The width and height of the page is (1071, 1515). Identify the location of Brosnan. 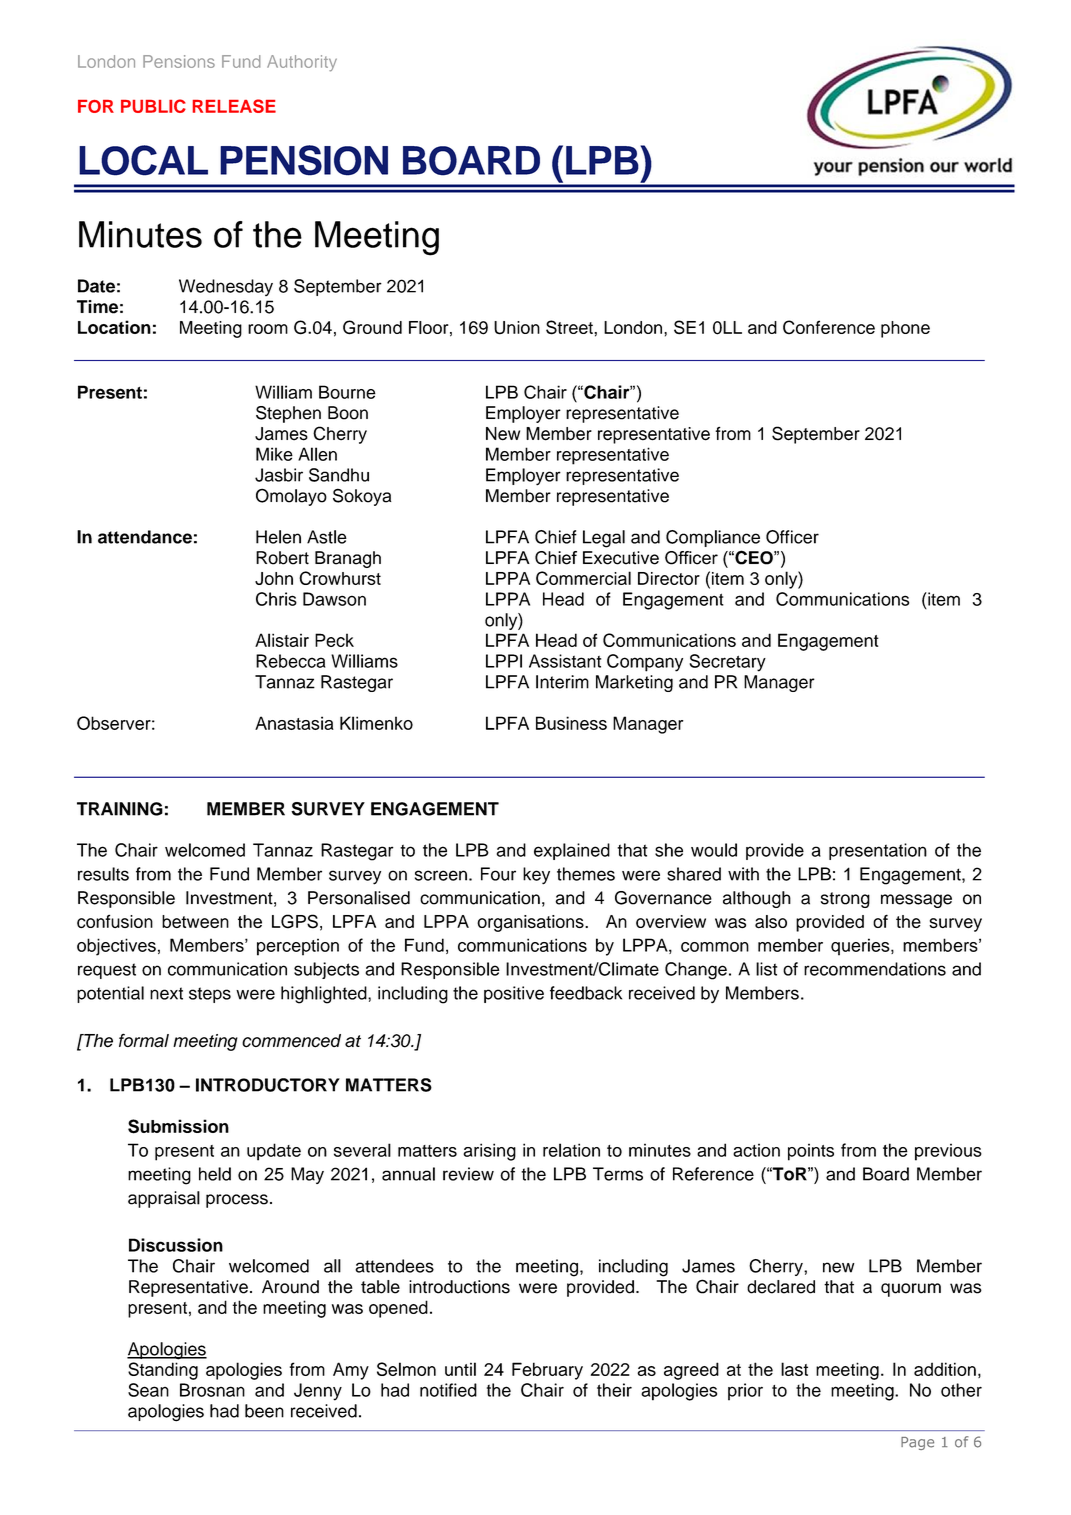
(212, 1390).
